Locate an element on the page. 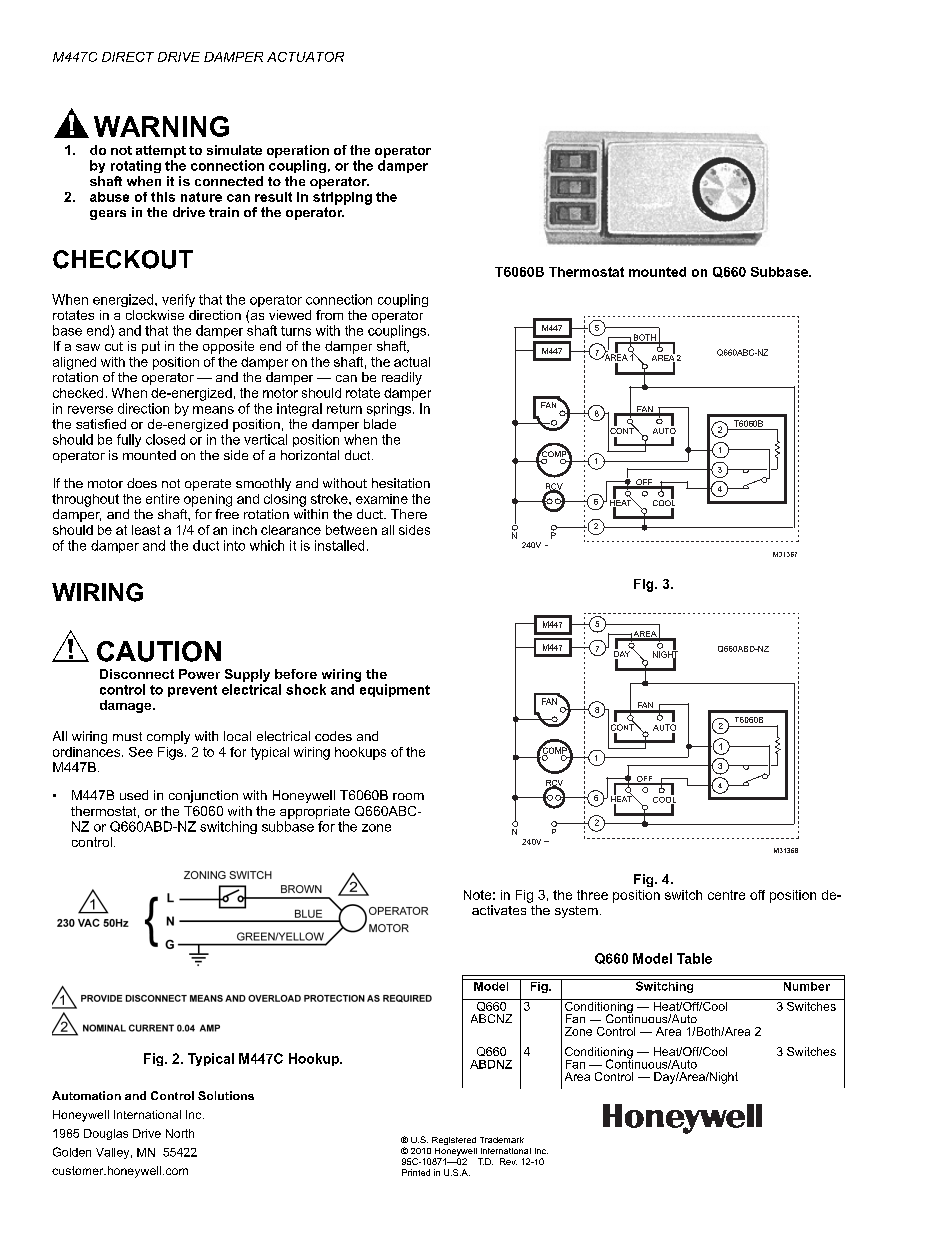  ACTUATOR is located at coordinates (305, 57).
